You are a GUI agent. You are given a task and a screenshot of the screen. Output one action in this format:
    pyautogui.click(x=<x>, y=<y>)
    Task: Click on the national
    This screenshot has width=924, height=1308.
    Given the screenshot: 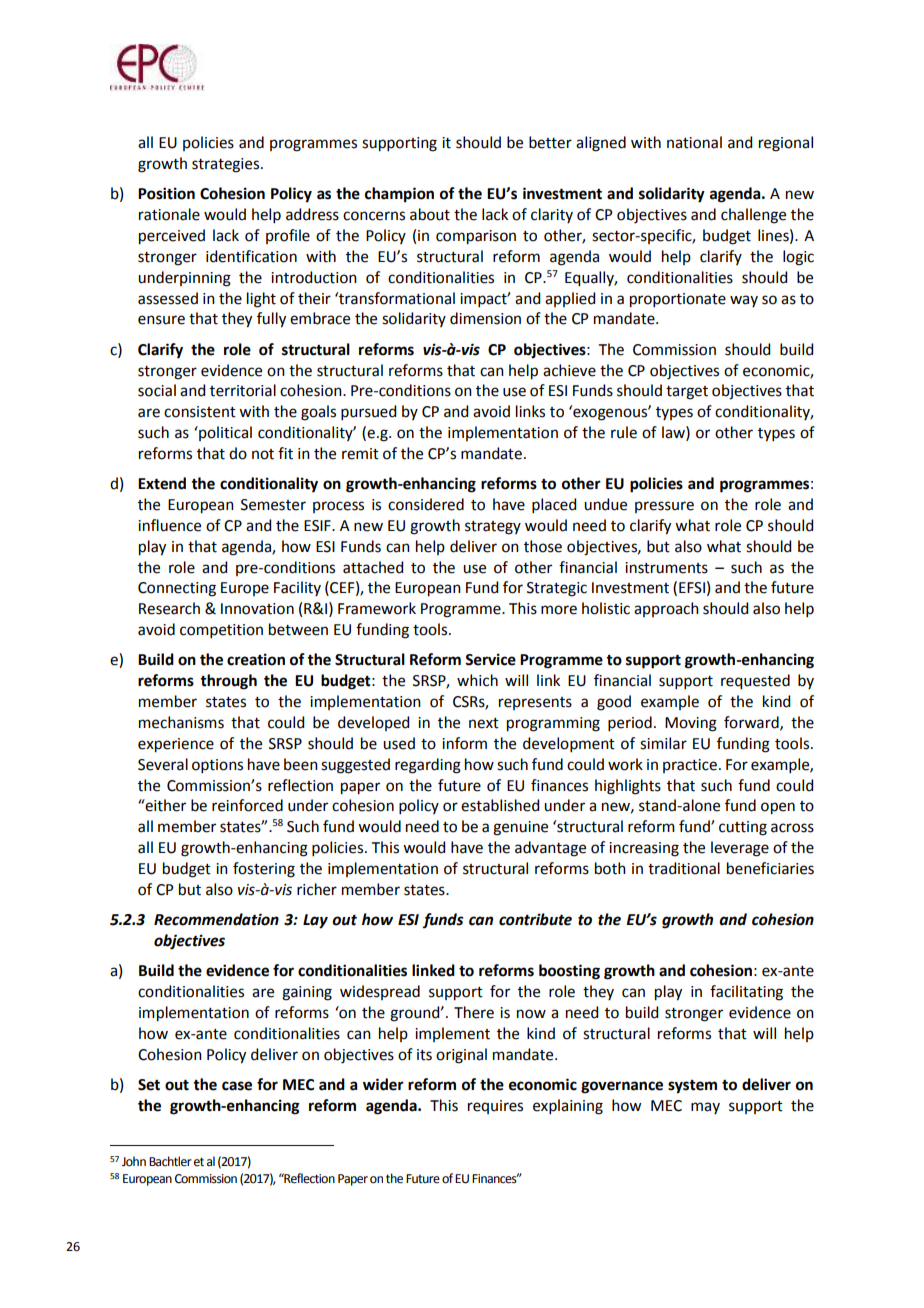 What is the action you would take?
    pyautogui.click(x=694, y=142)
